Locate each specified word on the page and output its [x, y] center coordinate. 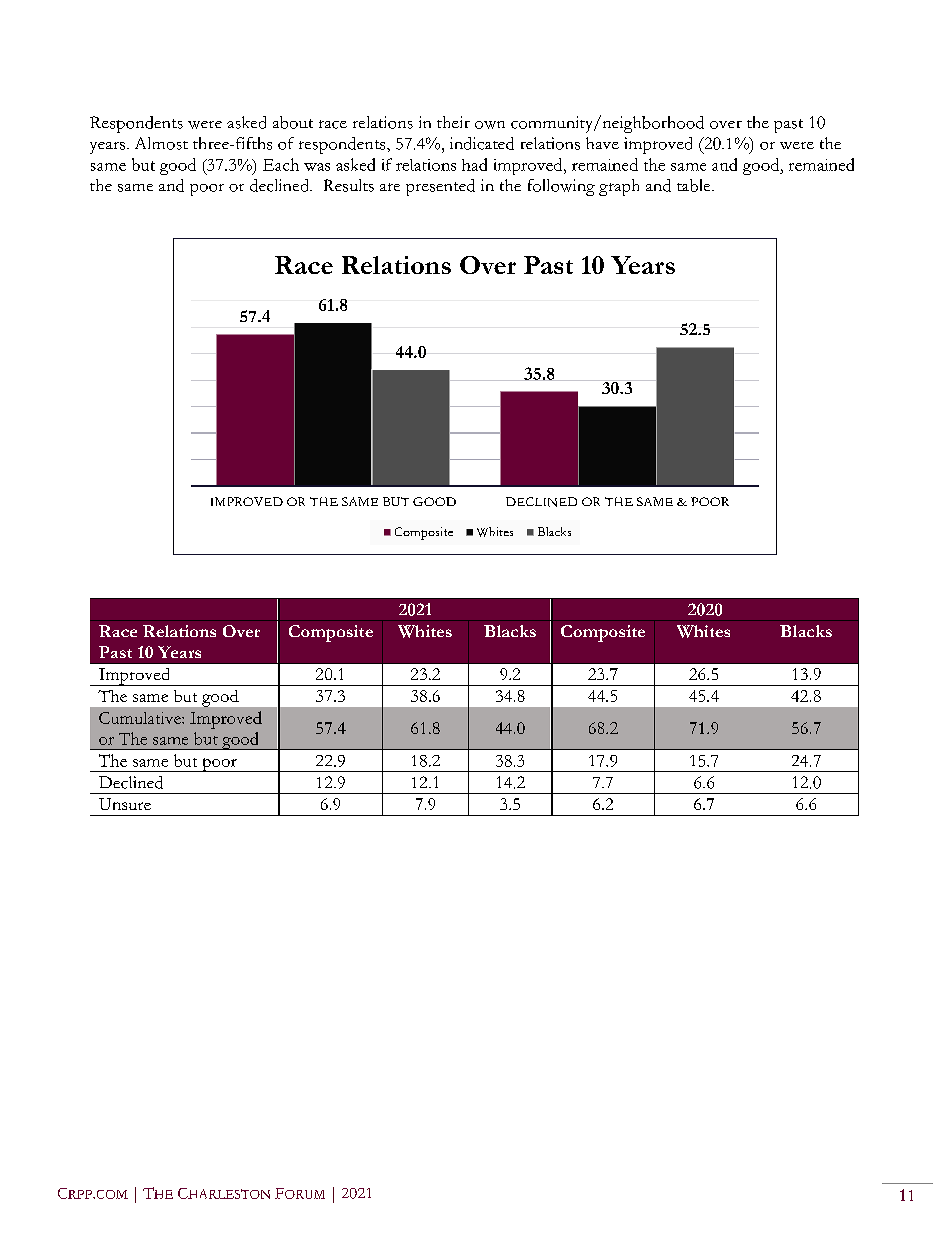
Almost [161, 143]
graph [619, 187]
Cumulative [141, 718]
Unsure [125, 804]
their [453, 122]
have [602, 143]
